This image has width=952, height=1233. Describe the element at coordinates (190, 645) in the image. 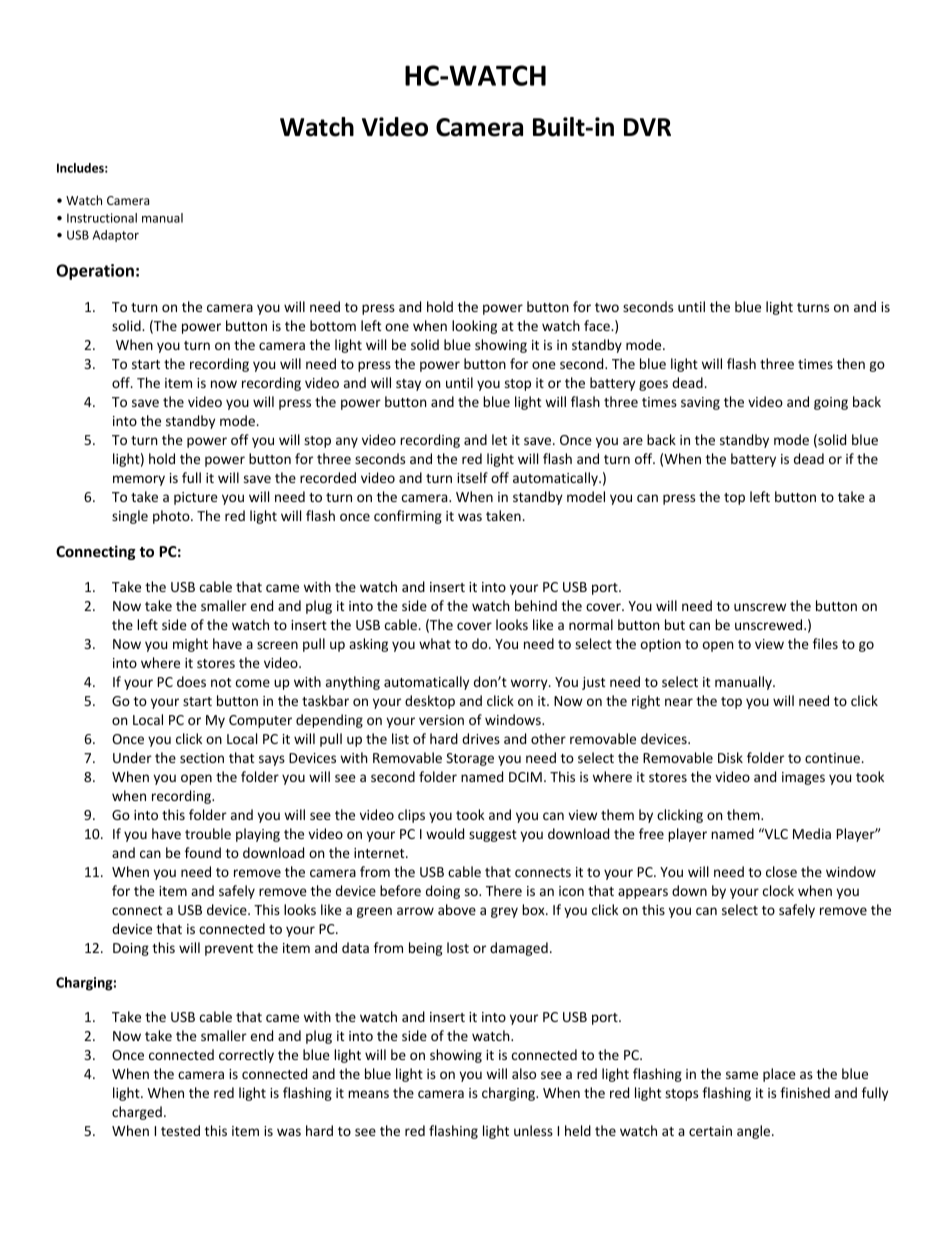

I see `might` at that location.
